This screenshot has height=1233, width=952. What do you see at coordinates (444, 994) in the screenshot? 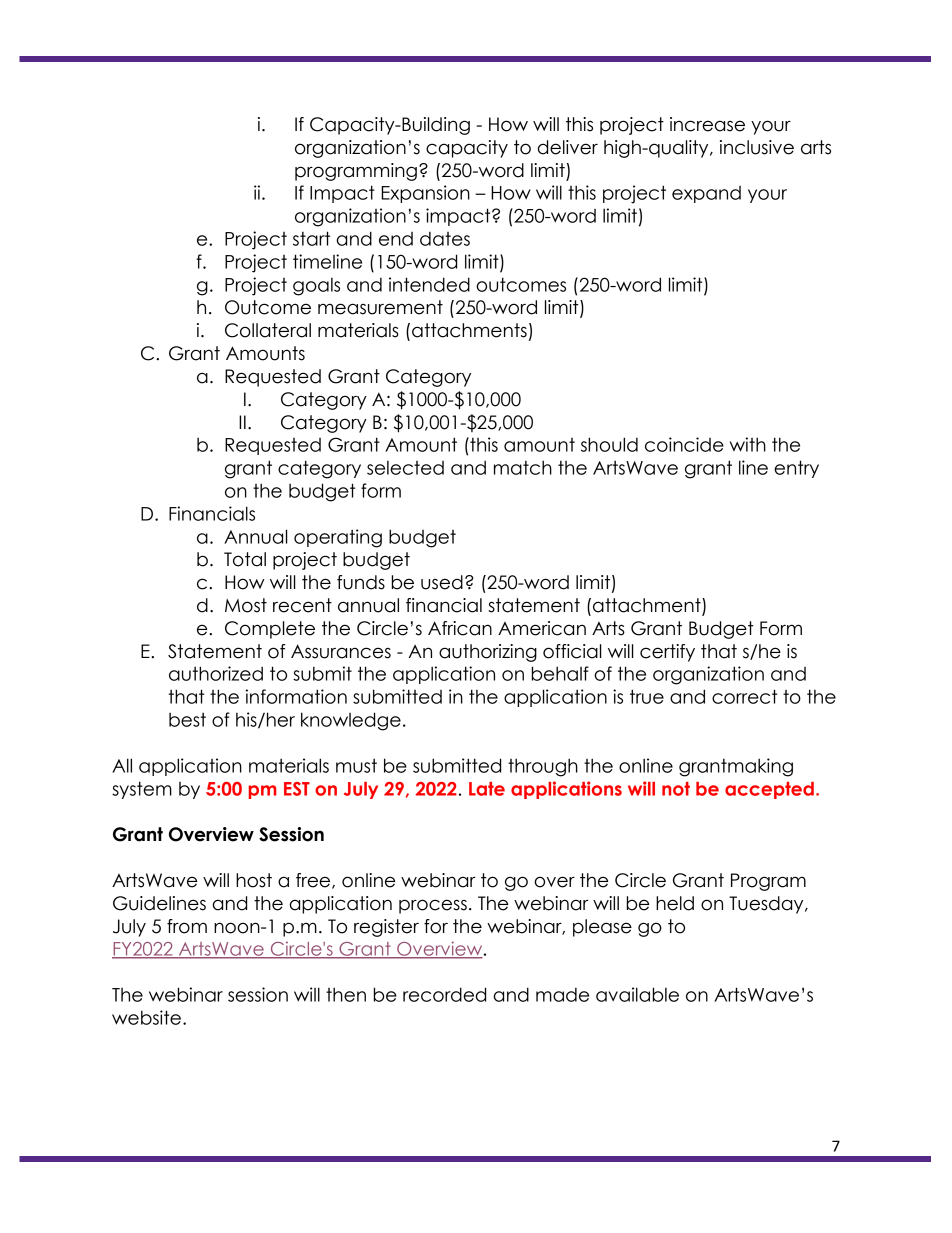
I see `recorded` at bounding box center [444, 994].
